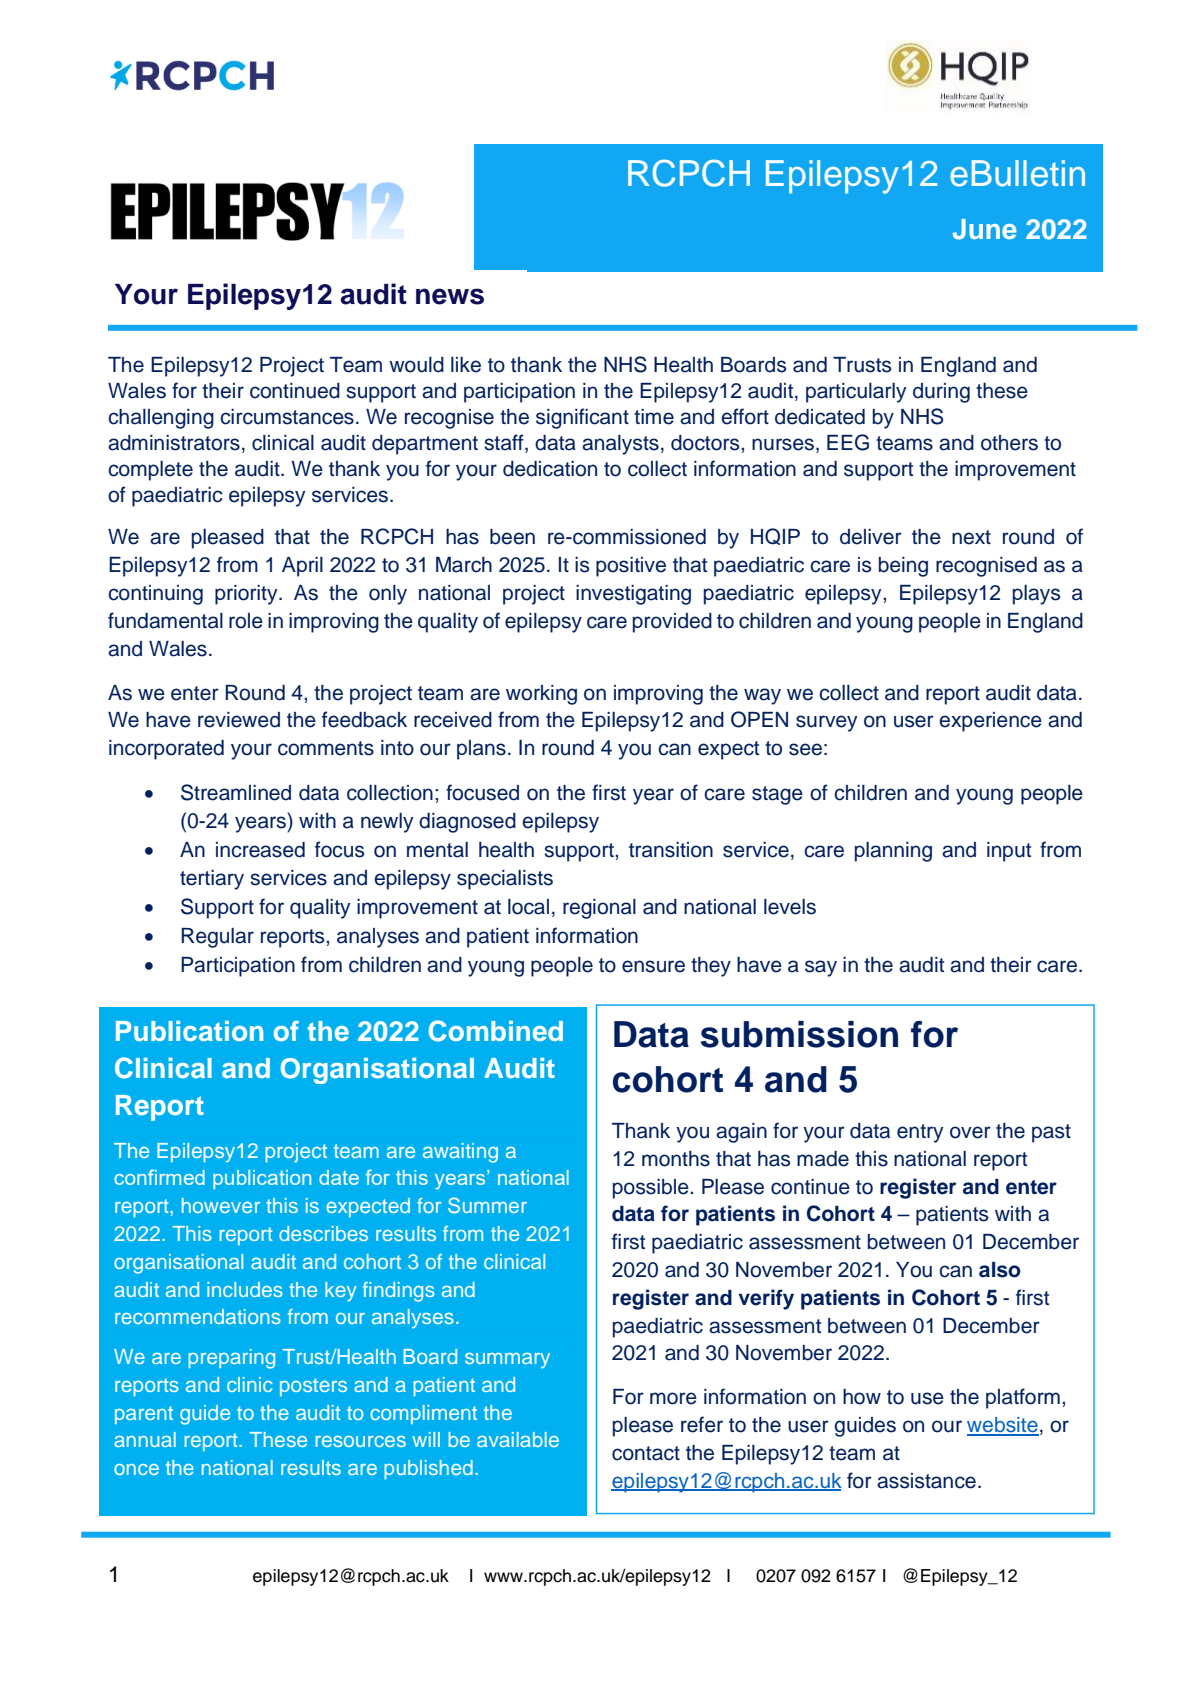 This screenshot has width=1191, height=1684. Describe the element at coordinates (466, 365) in the screenshot. I see `like` at that location.
